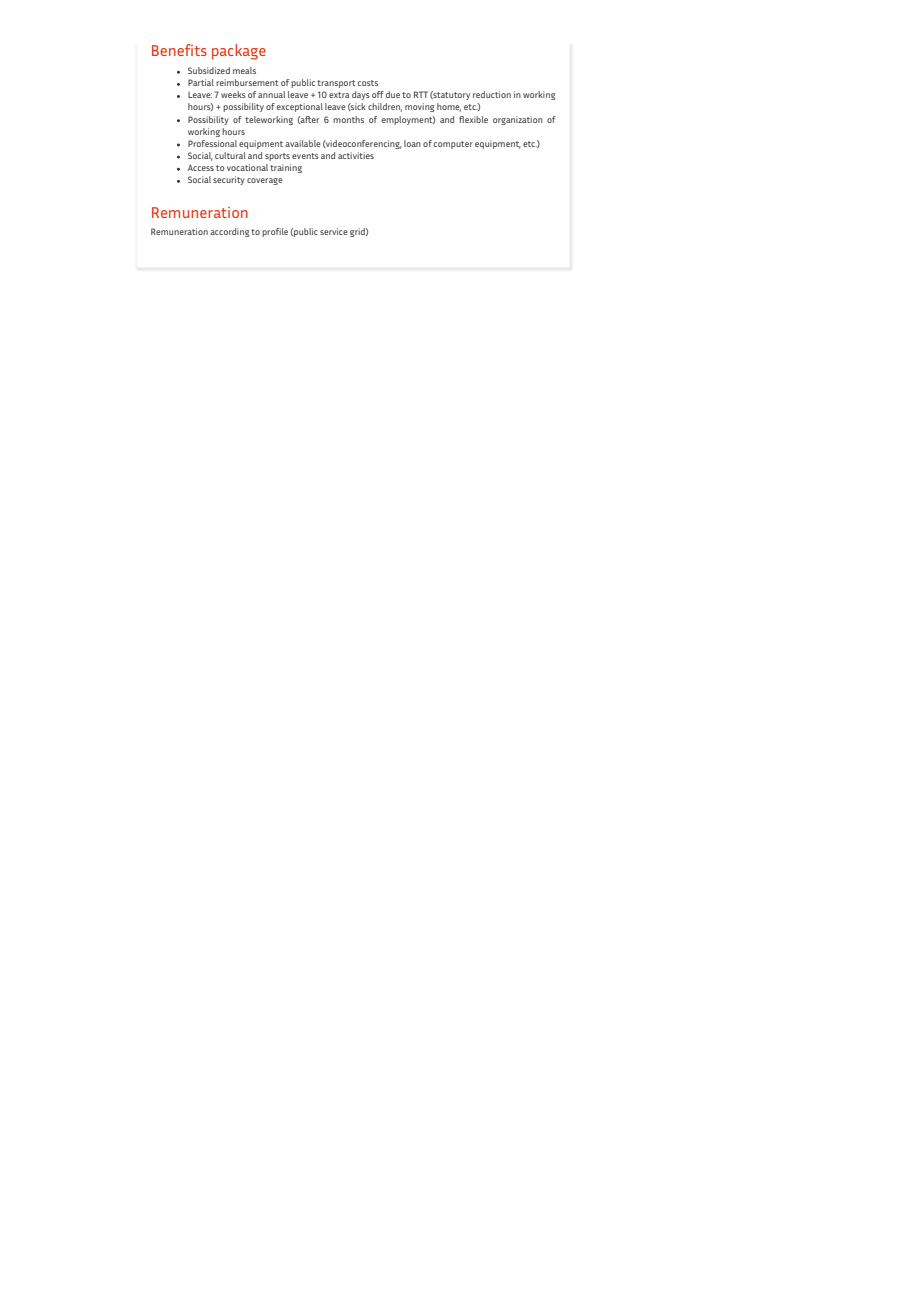 This screenshot has height=1308, width=924. I want to click on activities, so click(356, 155).
